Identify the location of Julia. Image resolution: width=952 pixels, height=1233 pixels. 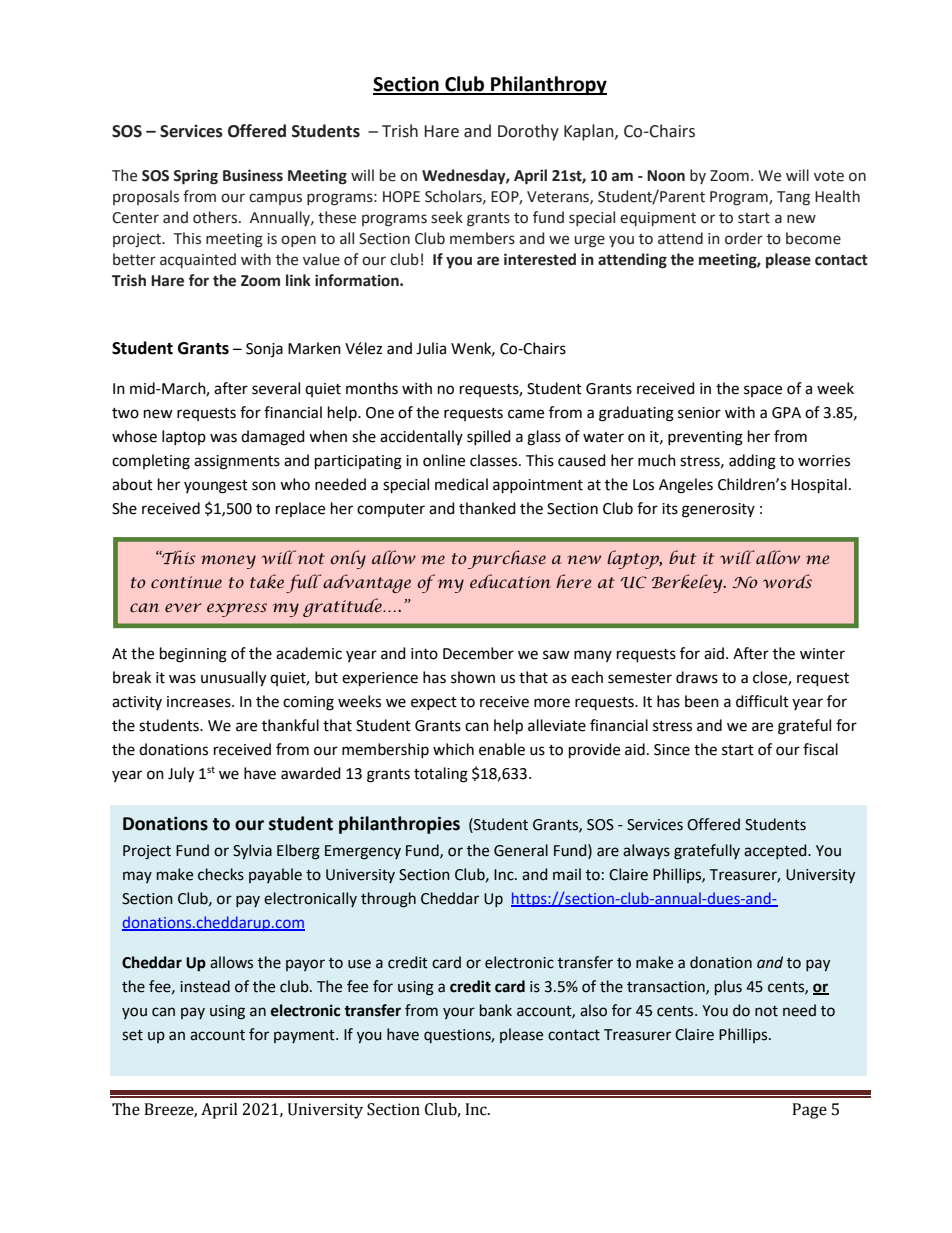
(431, 348).
